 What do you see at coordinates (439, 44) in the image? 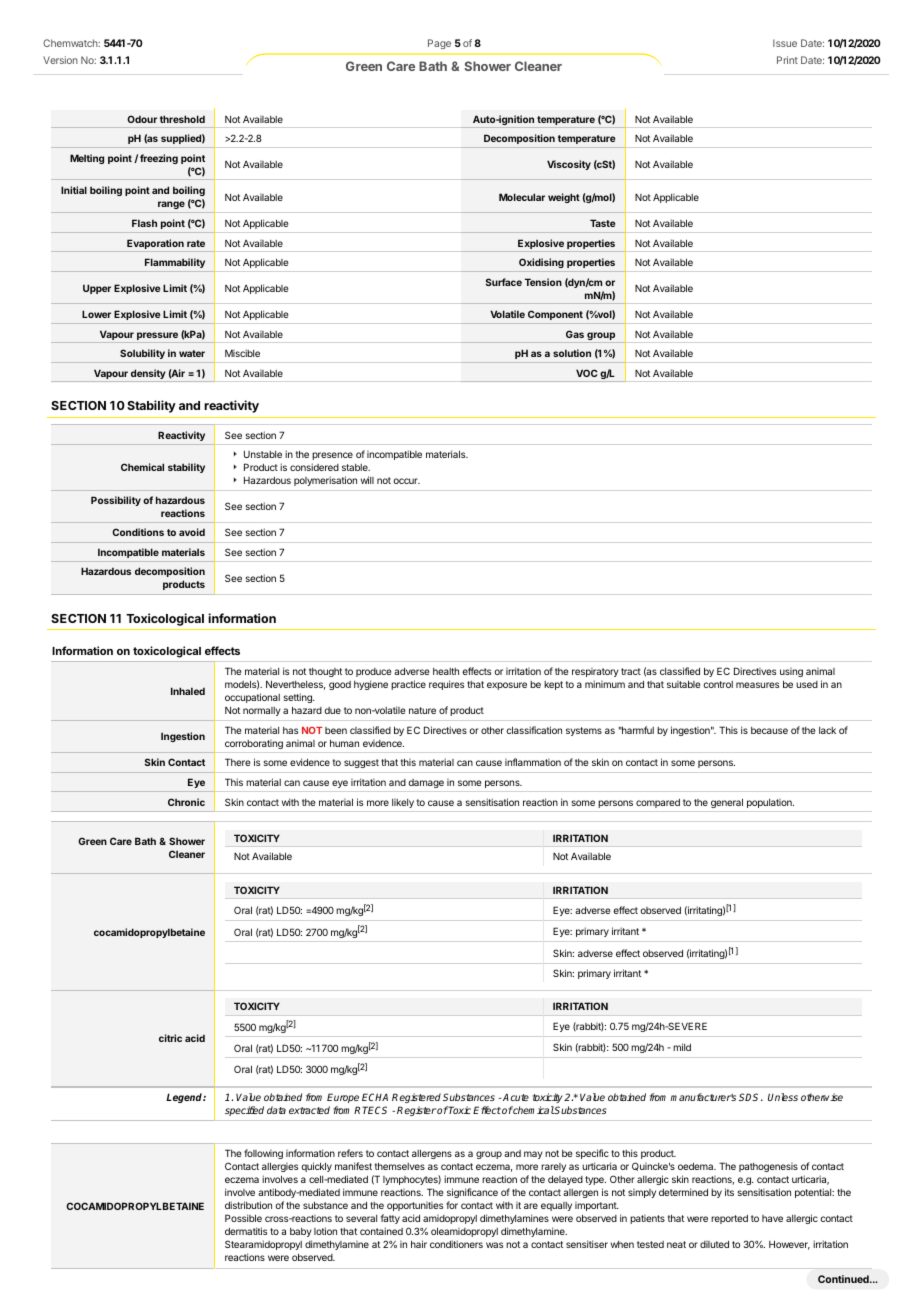
I see `Page` at bounding box center [439, 44].
